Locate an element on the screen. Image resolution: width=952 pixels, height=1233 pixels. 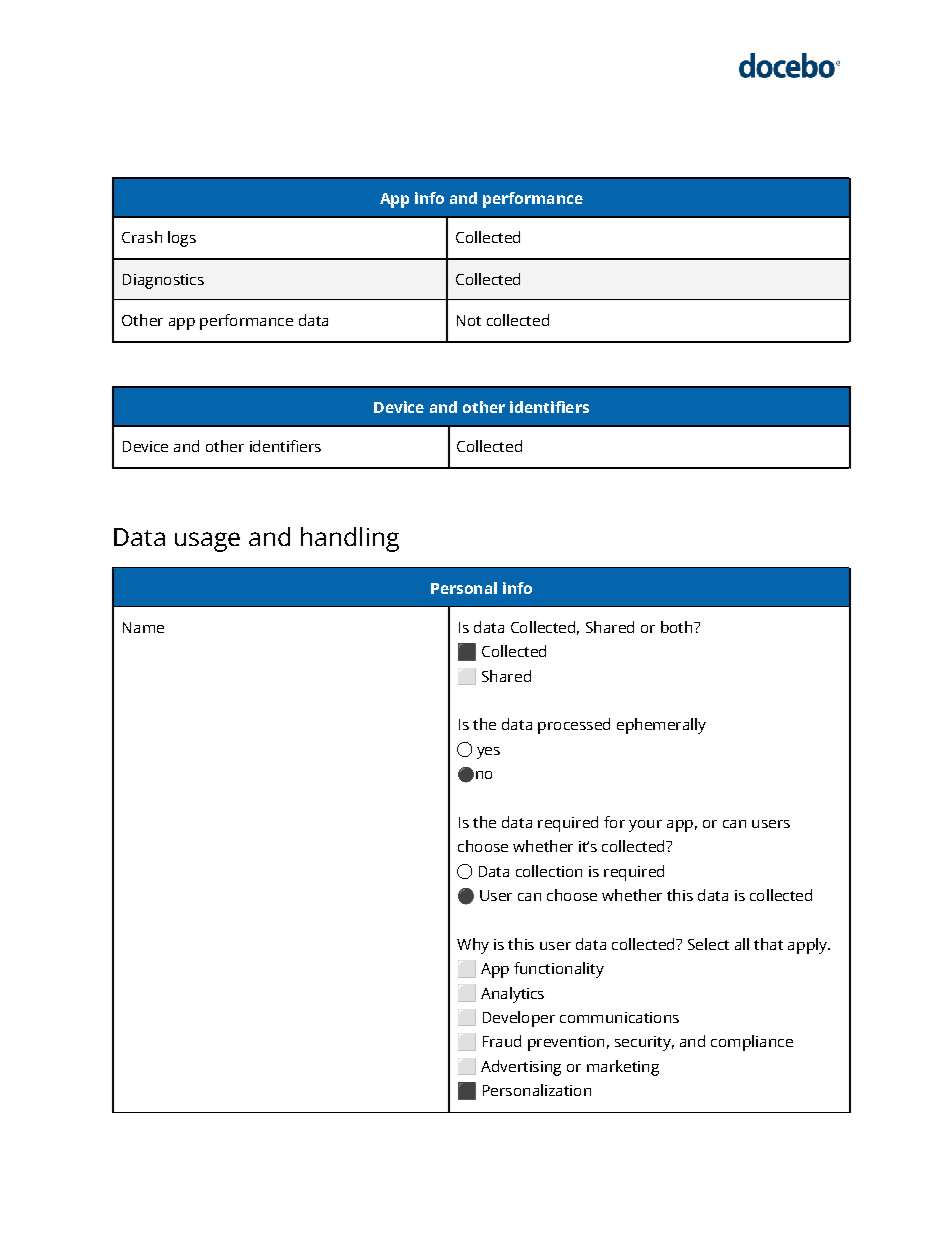
logs is located at coordinates (182, 239).
